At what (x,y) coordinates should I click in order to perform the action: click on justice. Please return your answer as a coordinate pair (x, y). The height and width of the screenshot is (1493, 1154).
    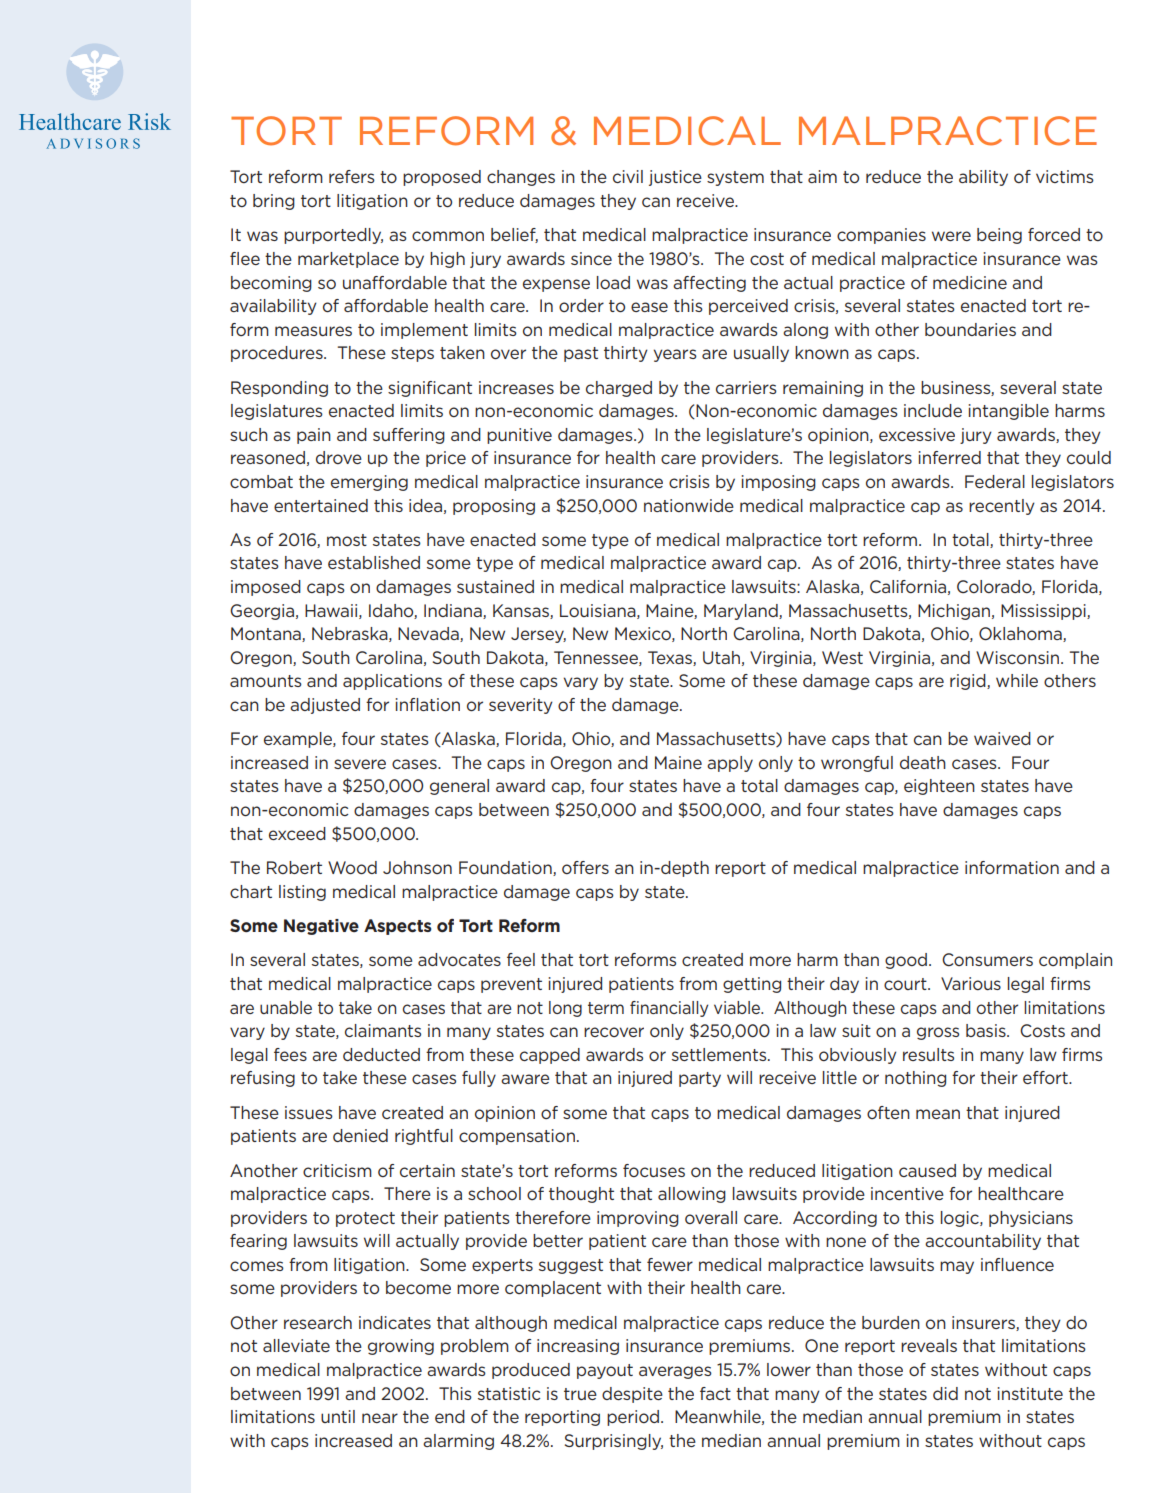
    Looking at the image, I should click on (675, 178).
